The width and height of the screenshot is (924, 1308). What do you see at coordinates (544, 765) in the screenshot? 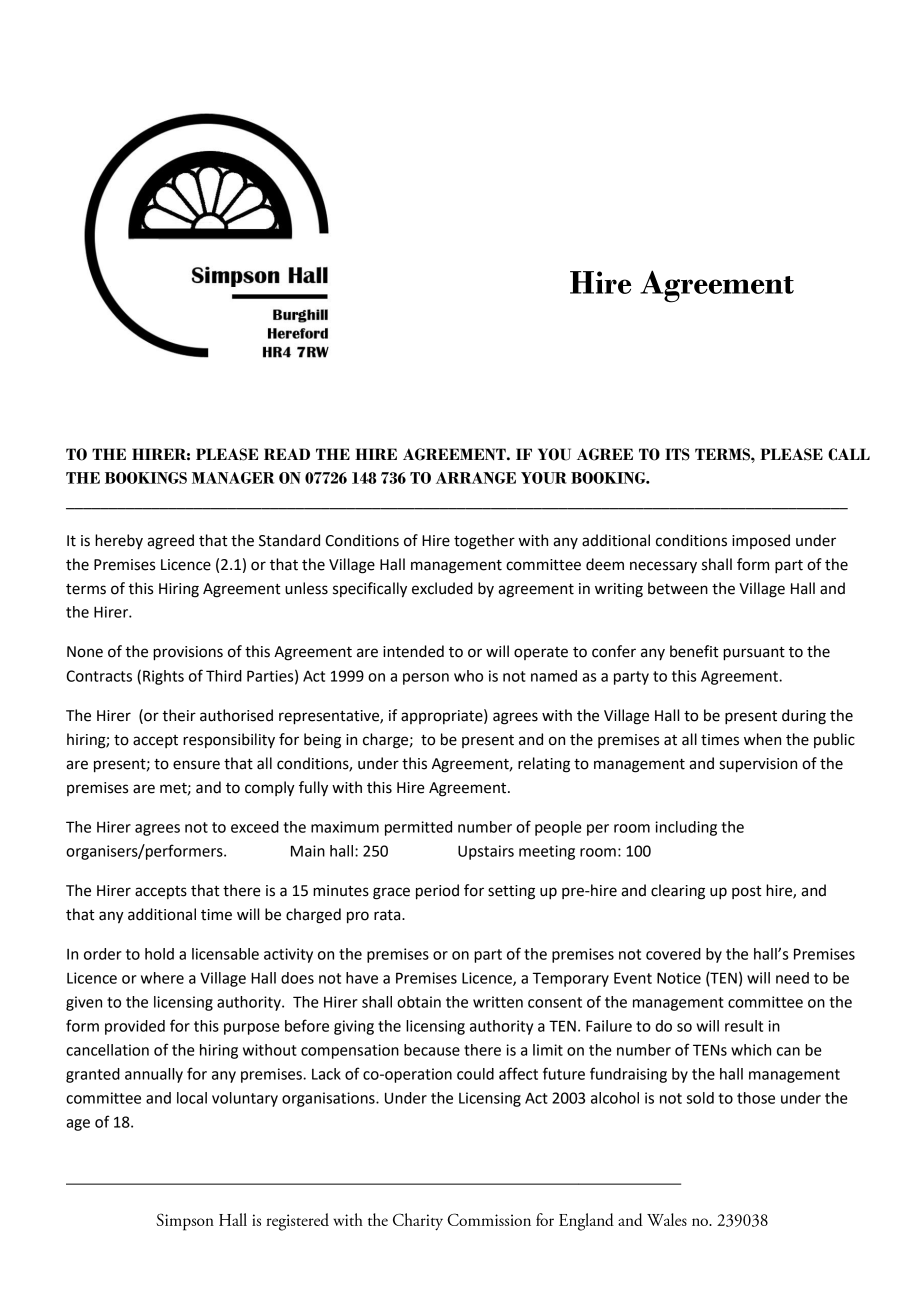
I see `relating` at bounding box center [544, 765].
